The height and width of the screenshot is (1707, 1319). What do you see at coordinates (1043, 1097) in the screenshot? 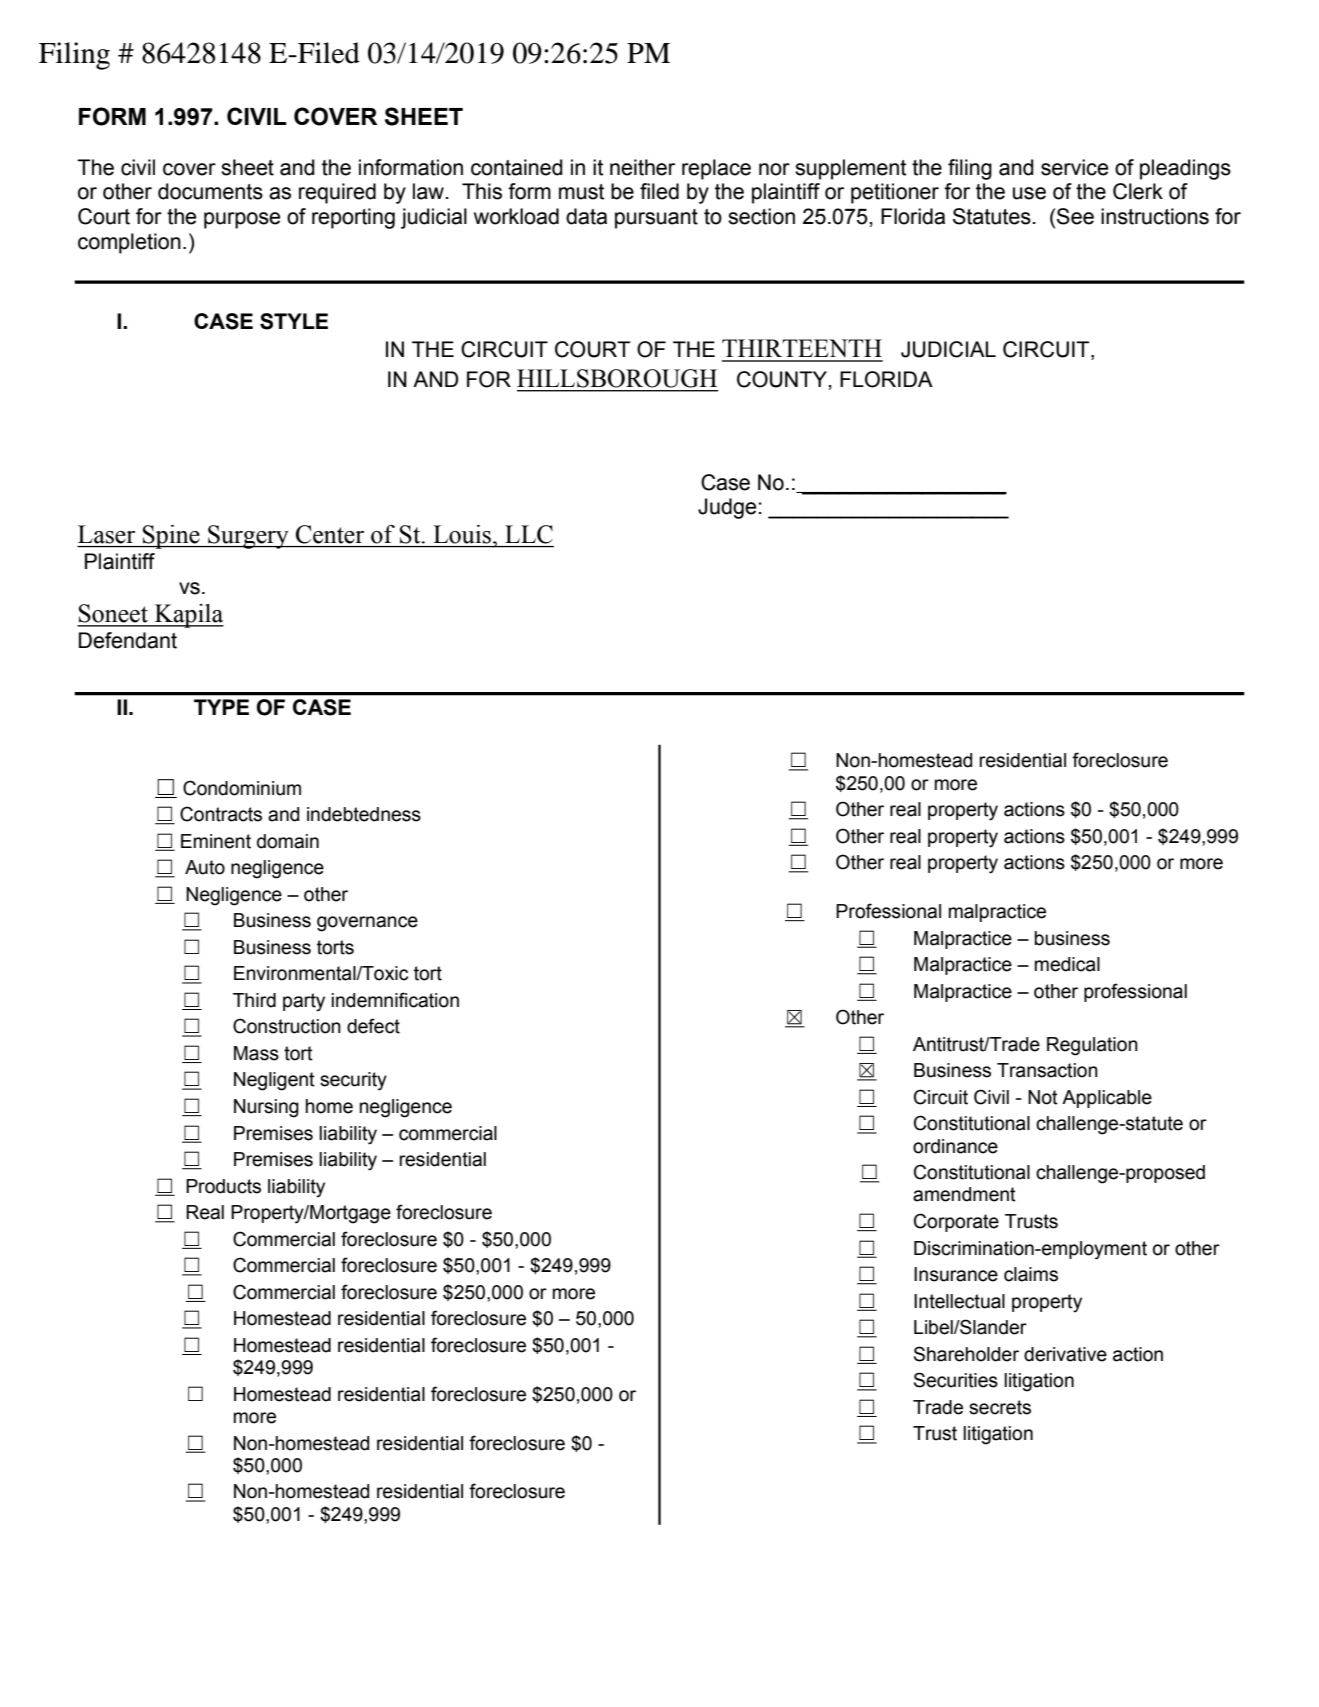
I see `Not` at bounding box center [1043, 1097].
